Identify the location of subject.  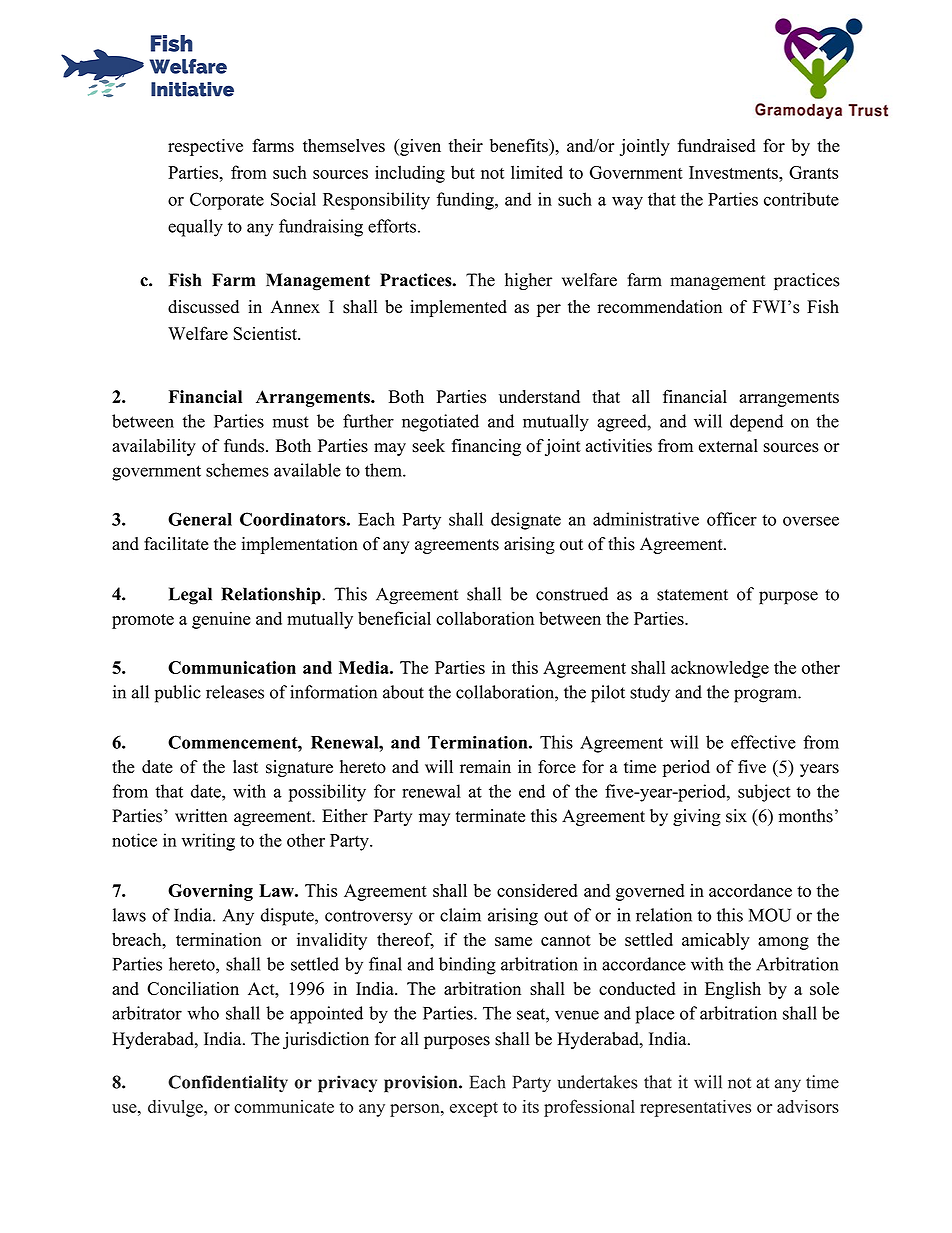
(764, 793).
